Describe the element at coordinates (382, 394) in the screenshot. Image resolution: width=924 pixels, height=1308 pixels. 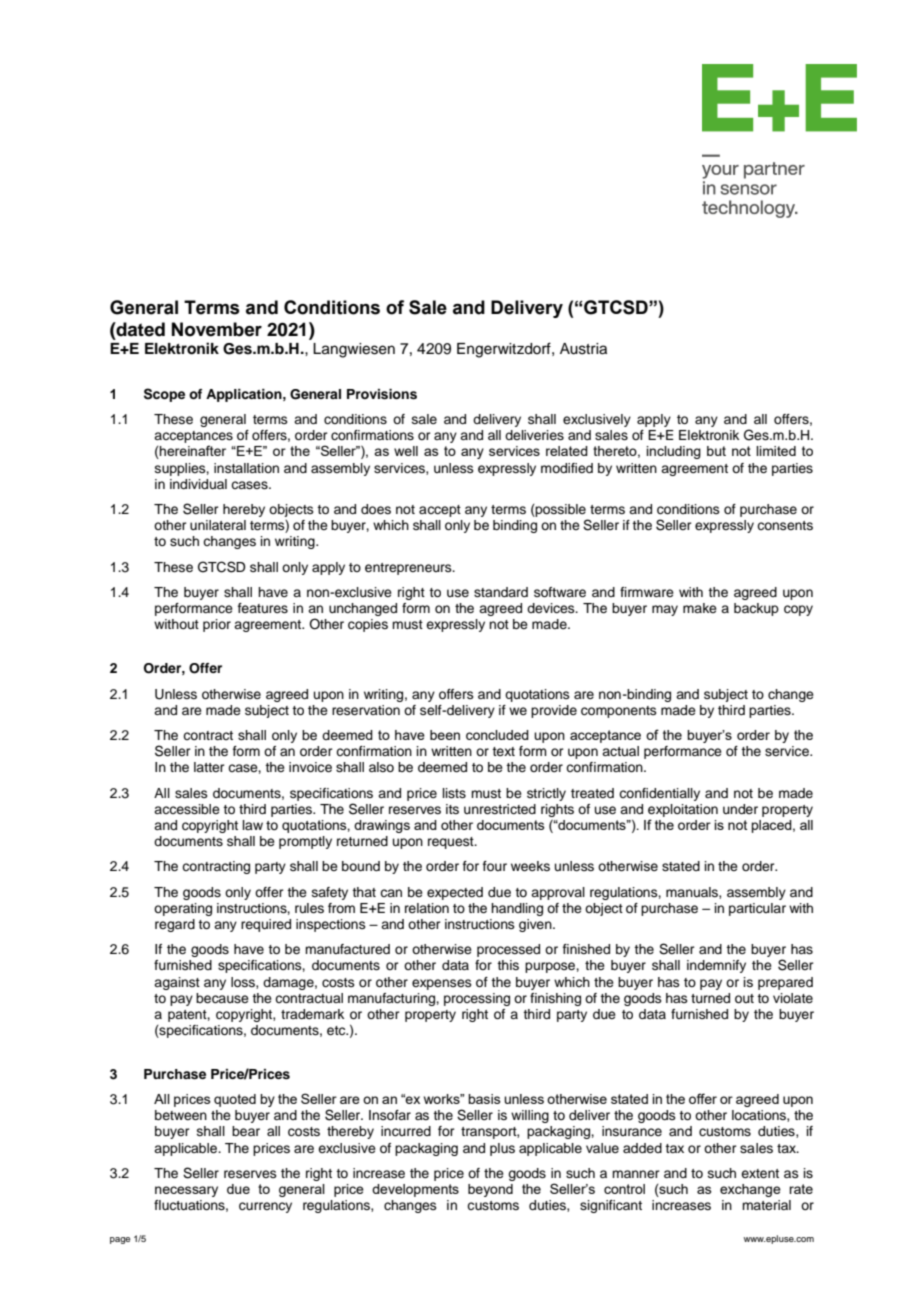
I see `Provisions` at that location.
